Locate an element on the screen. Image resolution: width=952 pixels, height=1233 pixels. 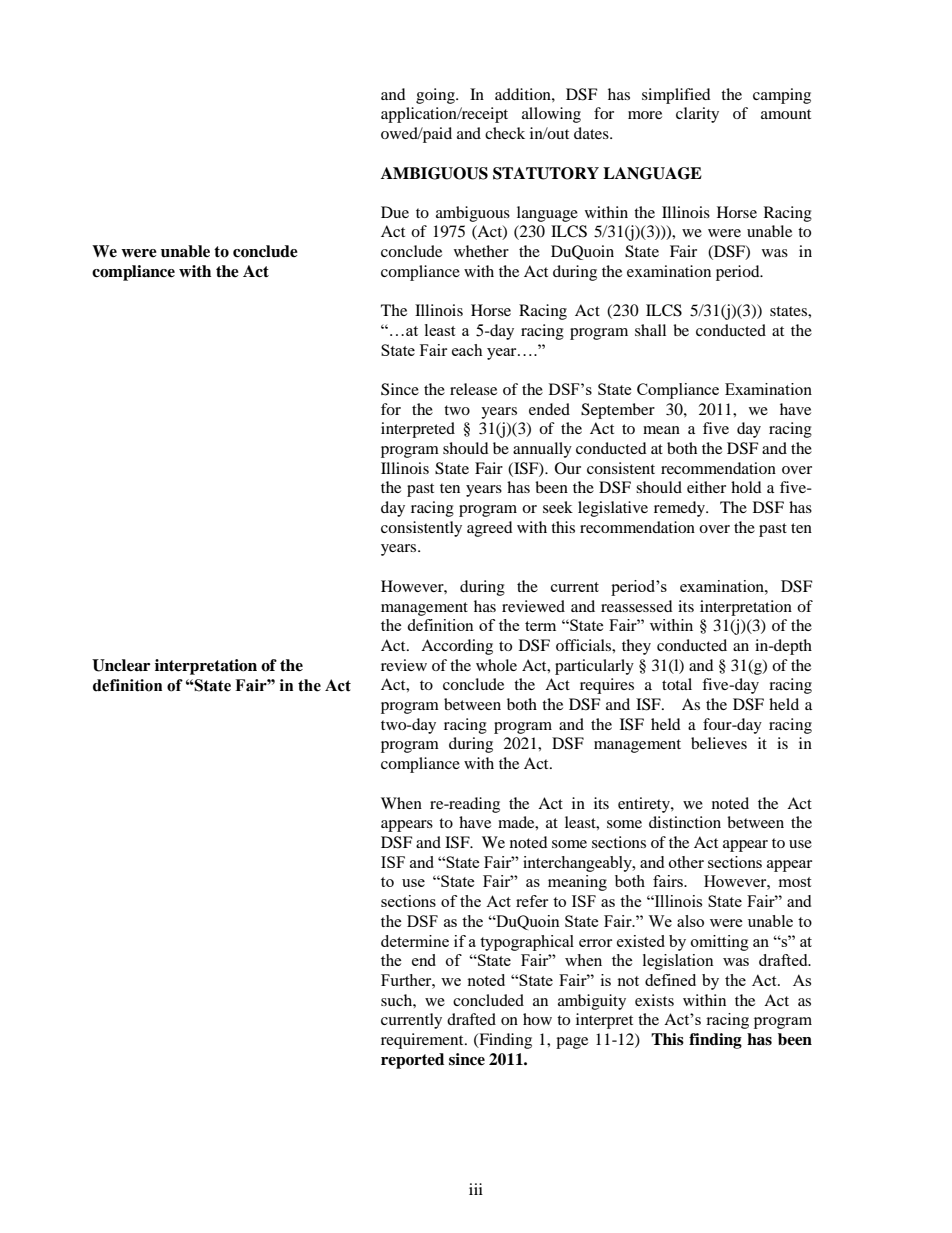
page is located at coordinates (572, 1043).
